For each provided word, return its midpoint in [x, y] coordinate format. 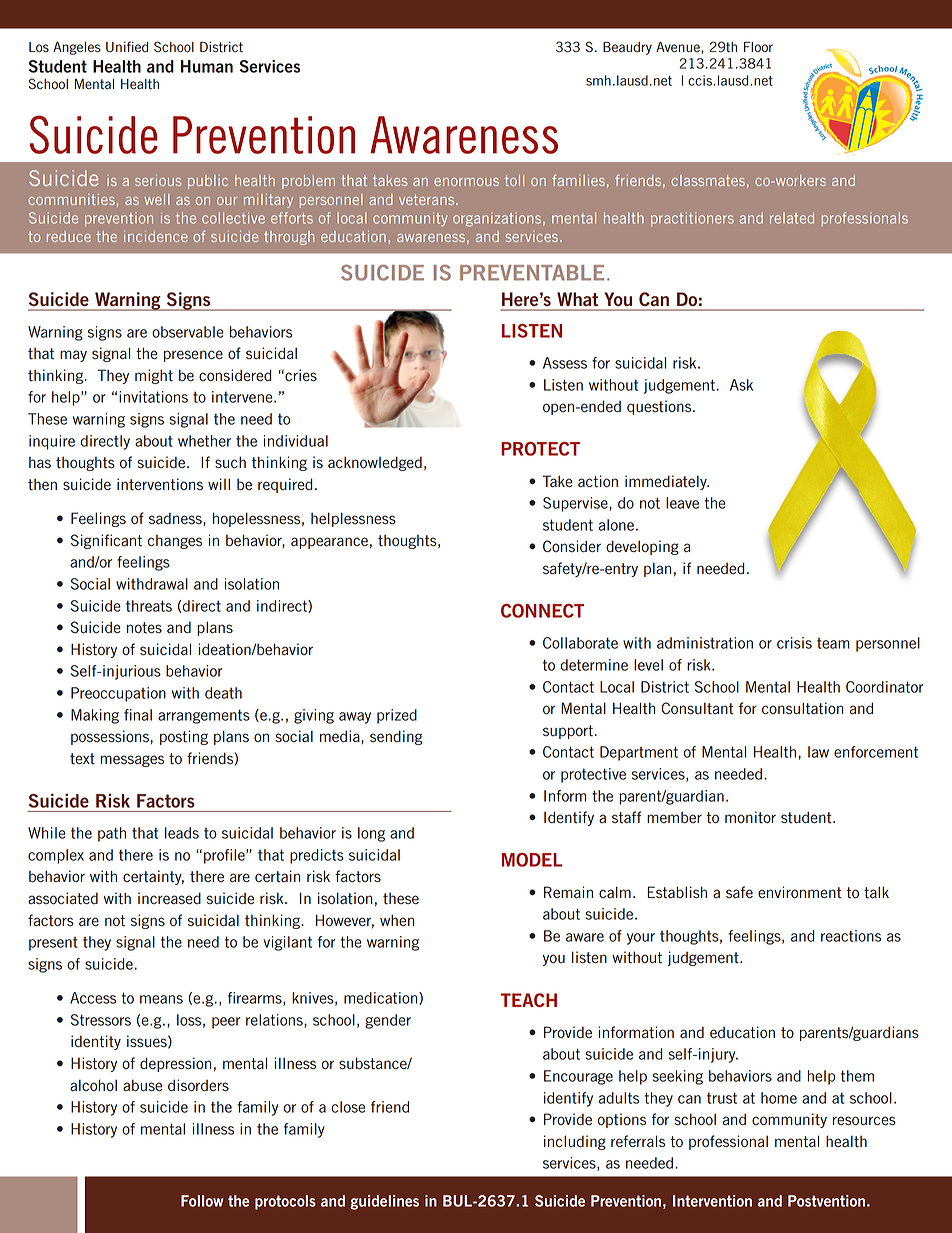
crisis [794, 643]
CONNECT [542, 611]
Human [207, 66]
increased [169, 898]
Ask [741, 385]
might [154, 376]
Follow [202, 1201]
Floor [758, 47]
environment [800, 892]
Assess [565, 363]
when [397, 920]
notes [144, 628]
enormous [466, 182]
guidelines [384, 1202]
